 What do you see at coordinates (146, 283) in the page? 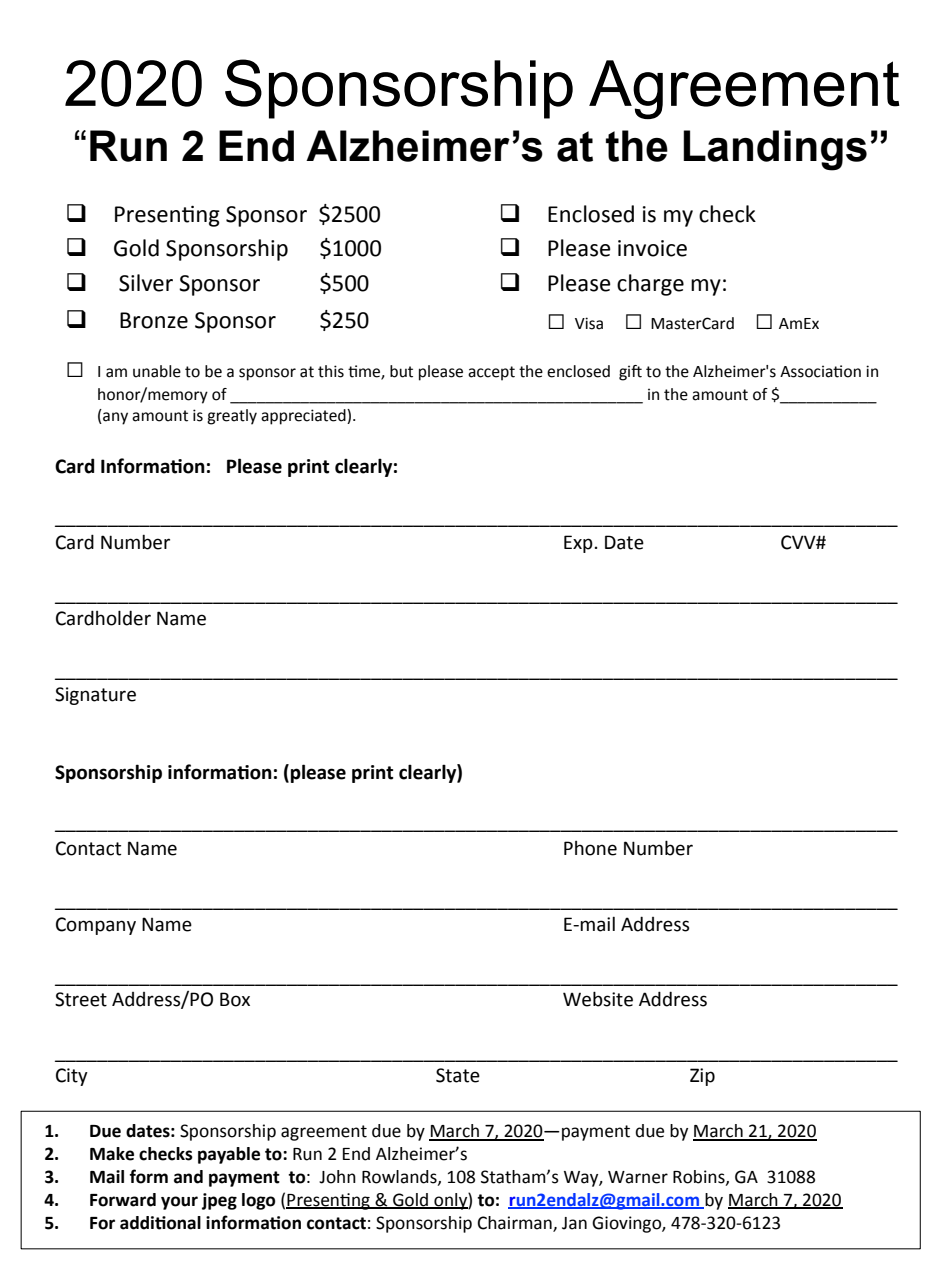
I see `Silver` at bounding box center [146, 283].
